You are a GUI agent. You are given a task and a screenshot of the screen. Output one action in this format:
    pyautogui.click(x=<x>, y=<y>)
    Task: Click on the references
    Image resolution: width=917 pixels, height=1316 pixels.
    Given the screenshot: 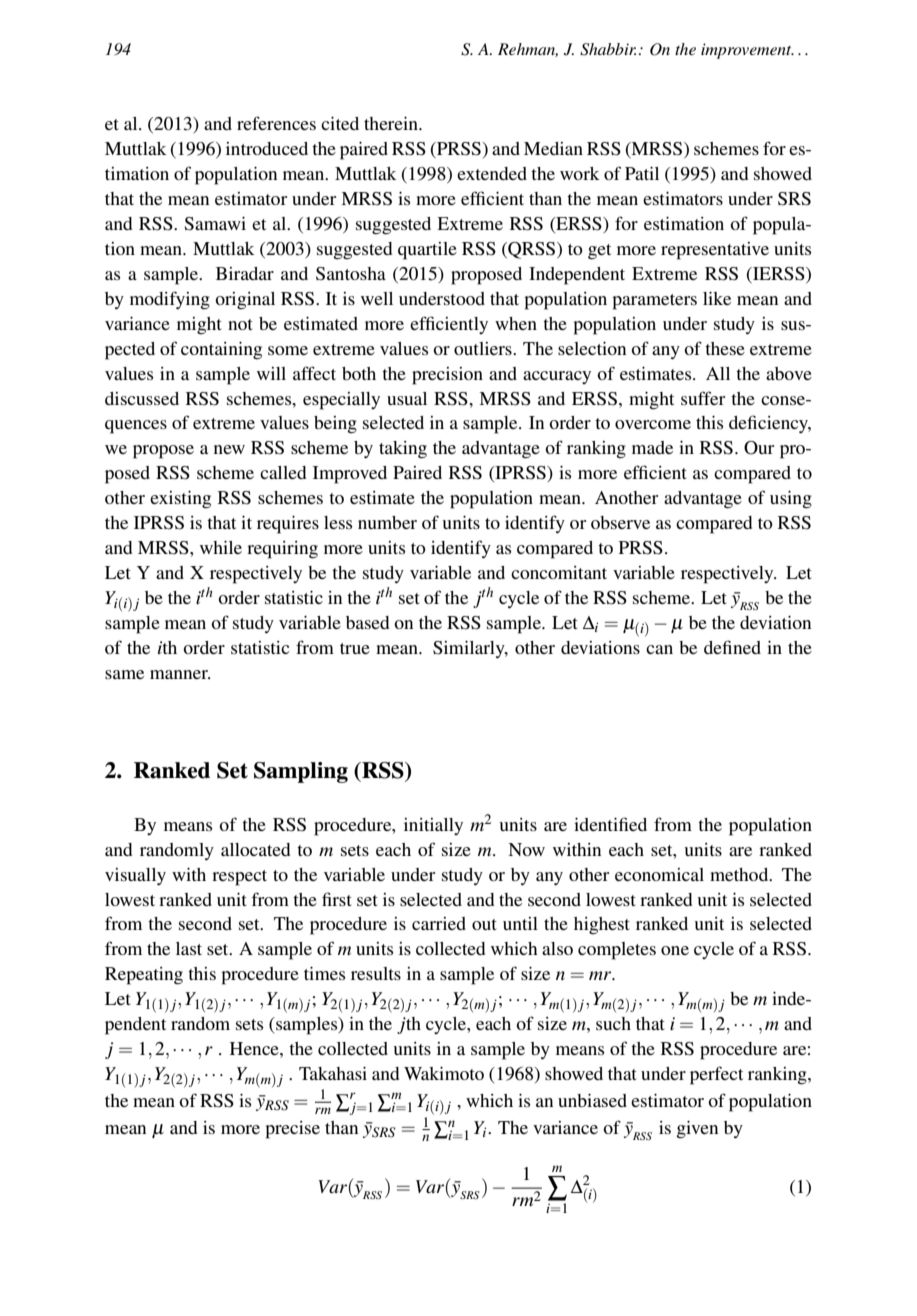 What is the action you would take?
    pyautogui.click(x=276, y=123)
